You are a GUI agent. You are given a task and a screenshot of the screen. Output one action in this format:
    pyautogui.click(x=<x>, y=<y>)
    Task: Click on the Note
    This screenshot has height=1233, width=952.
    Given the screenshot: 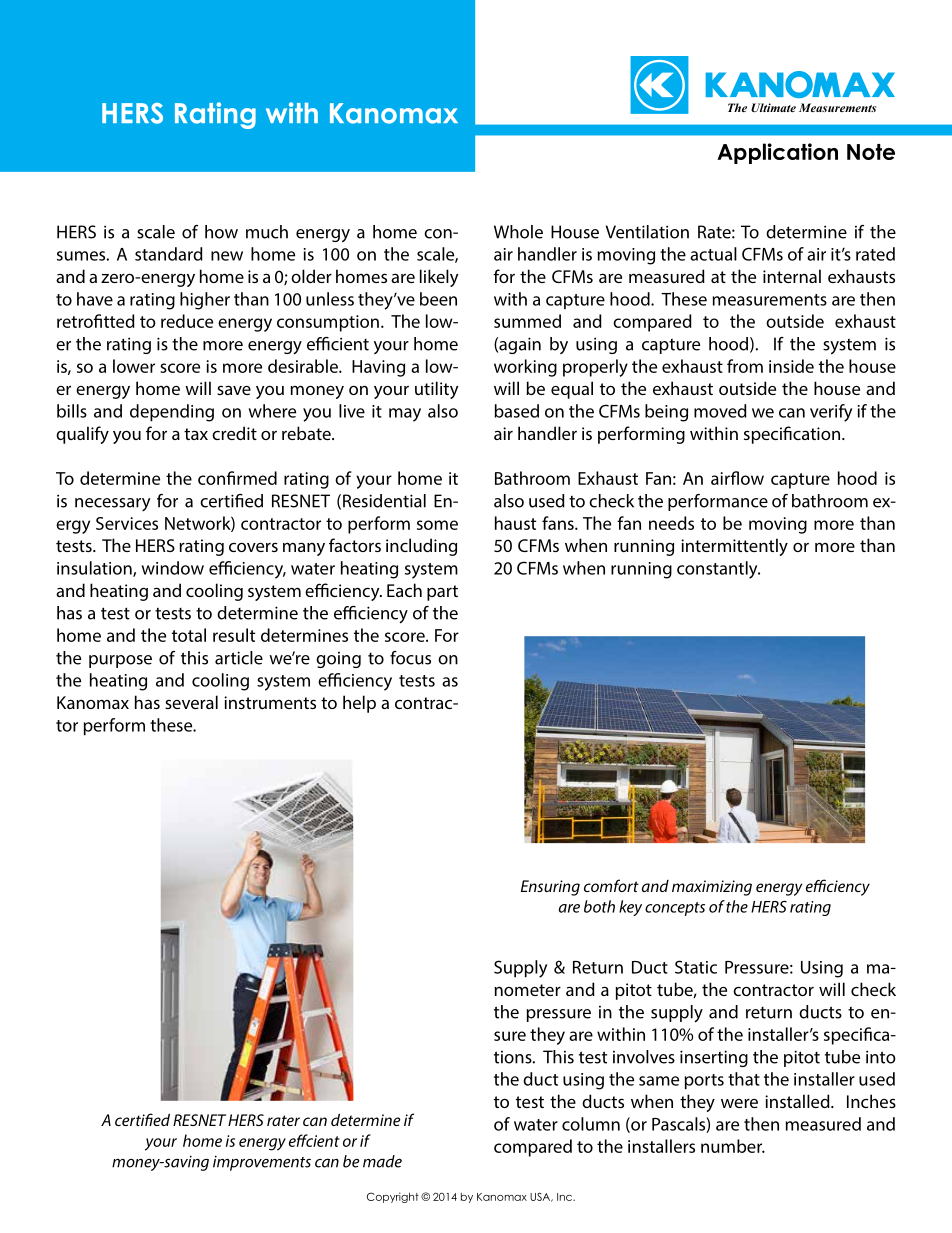 What is the action you would take?
    pyautogui.click(x=871, y=152)
